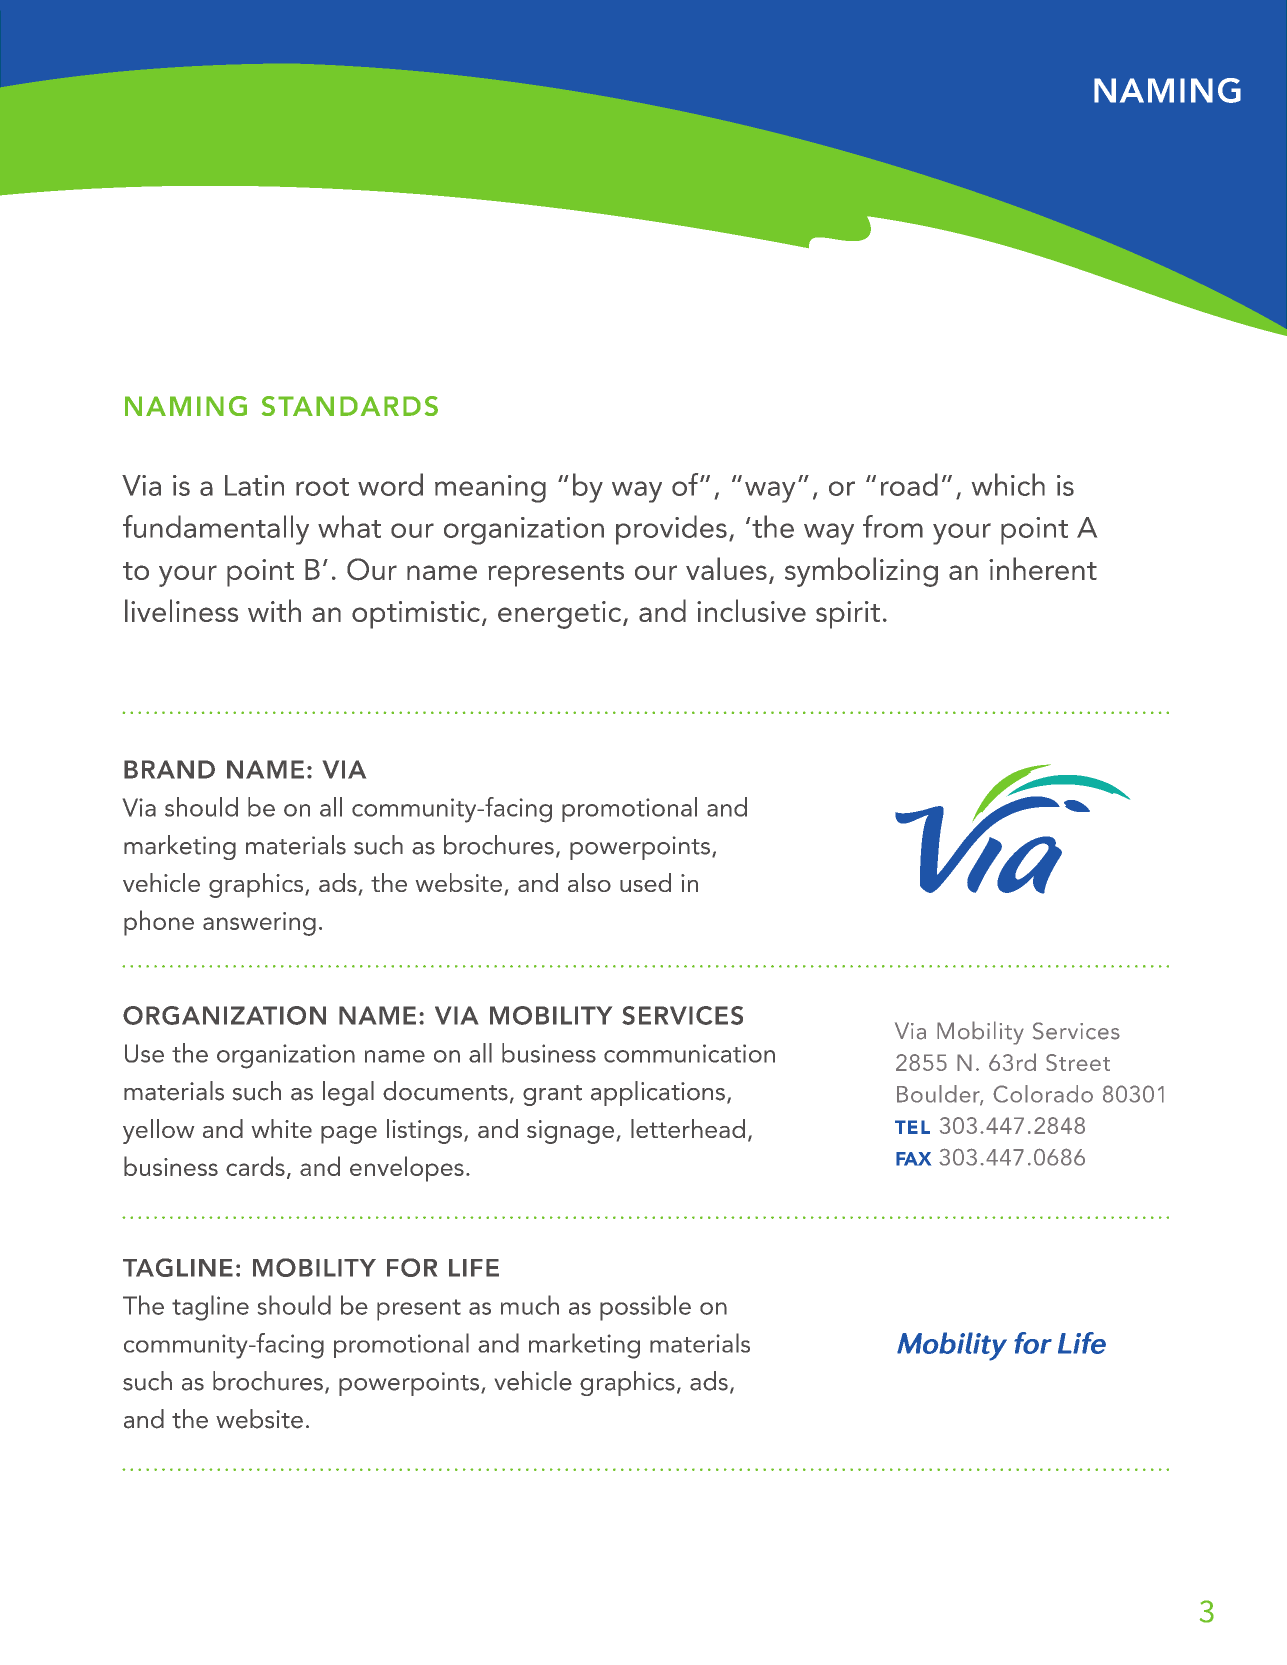 The height and width of the image is (1665, 1287). I want to click on FOR, so click(412, 1267).
